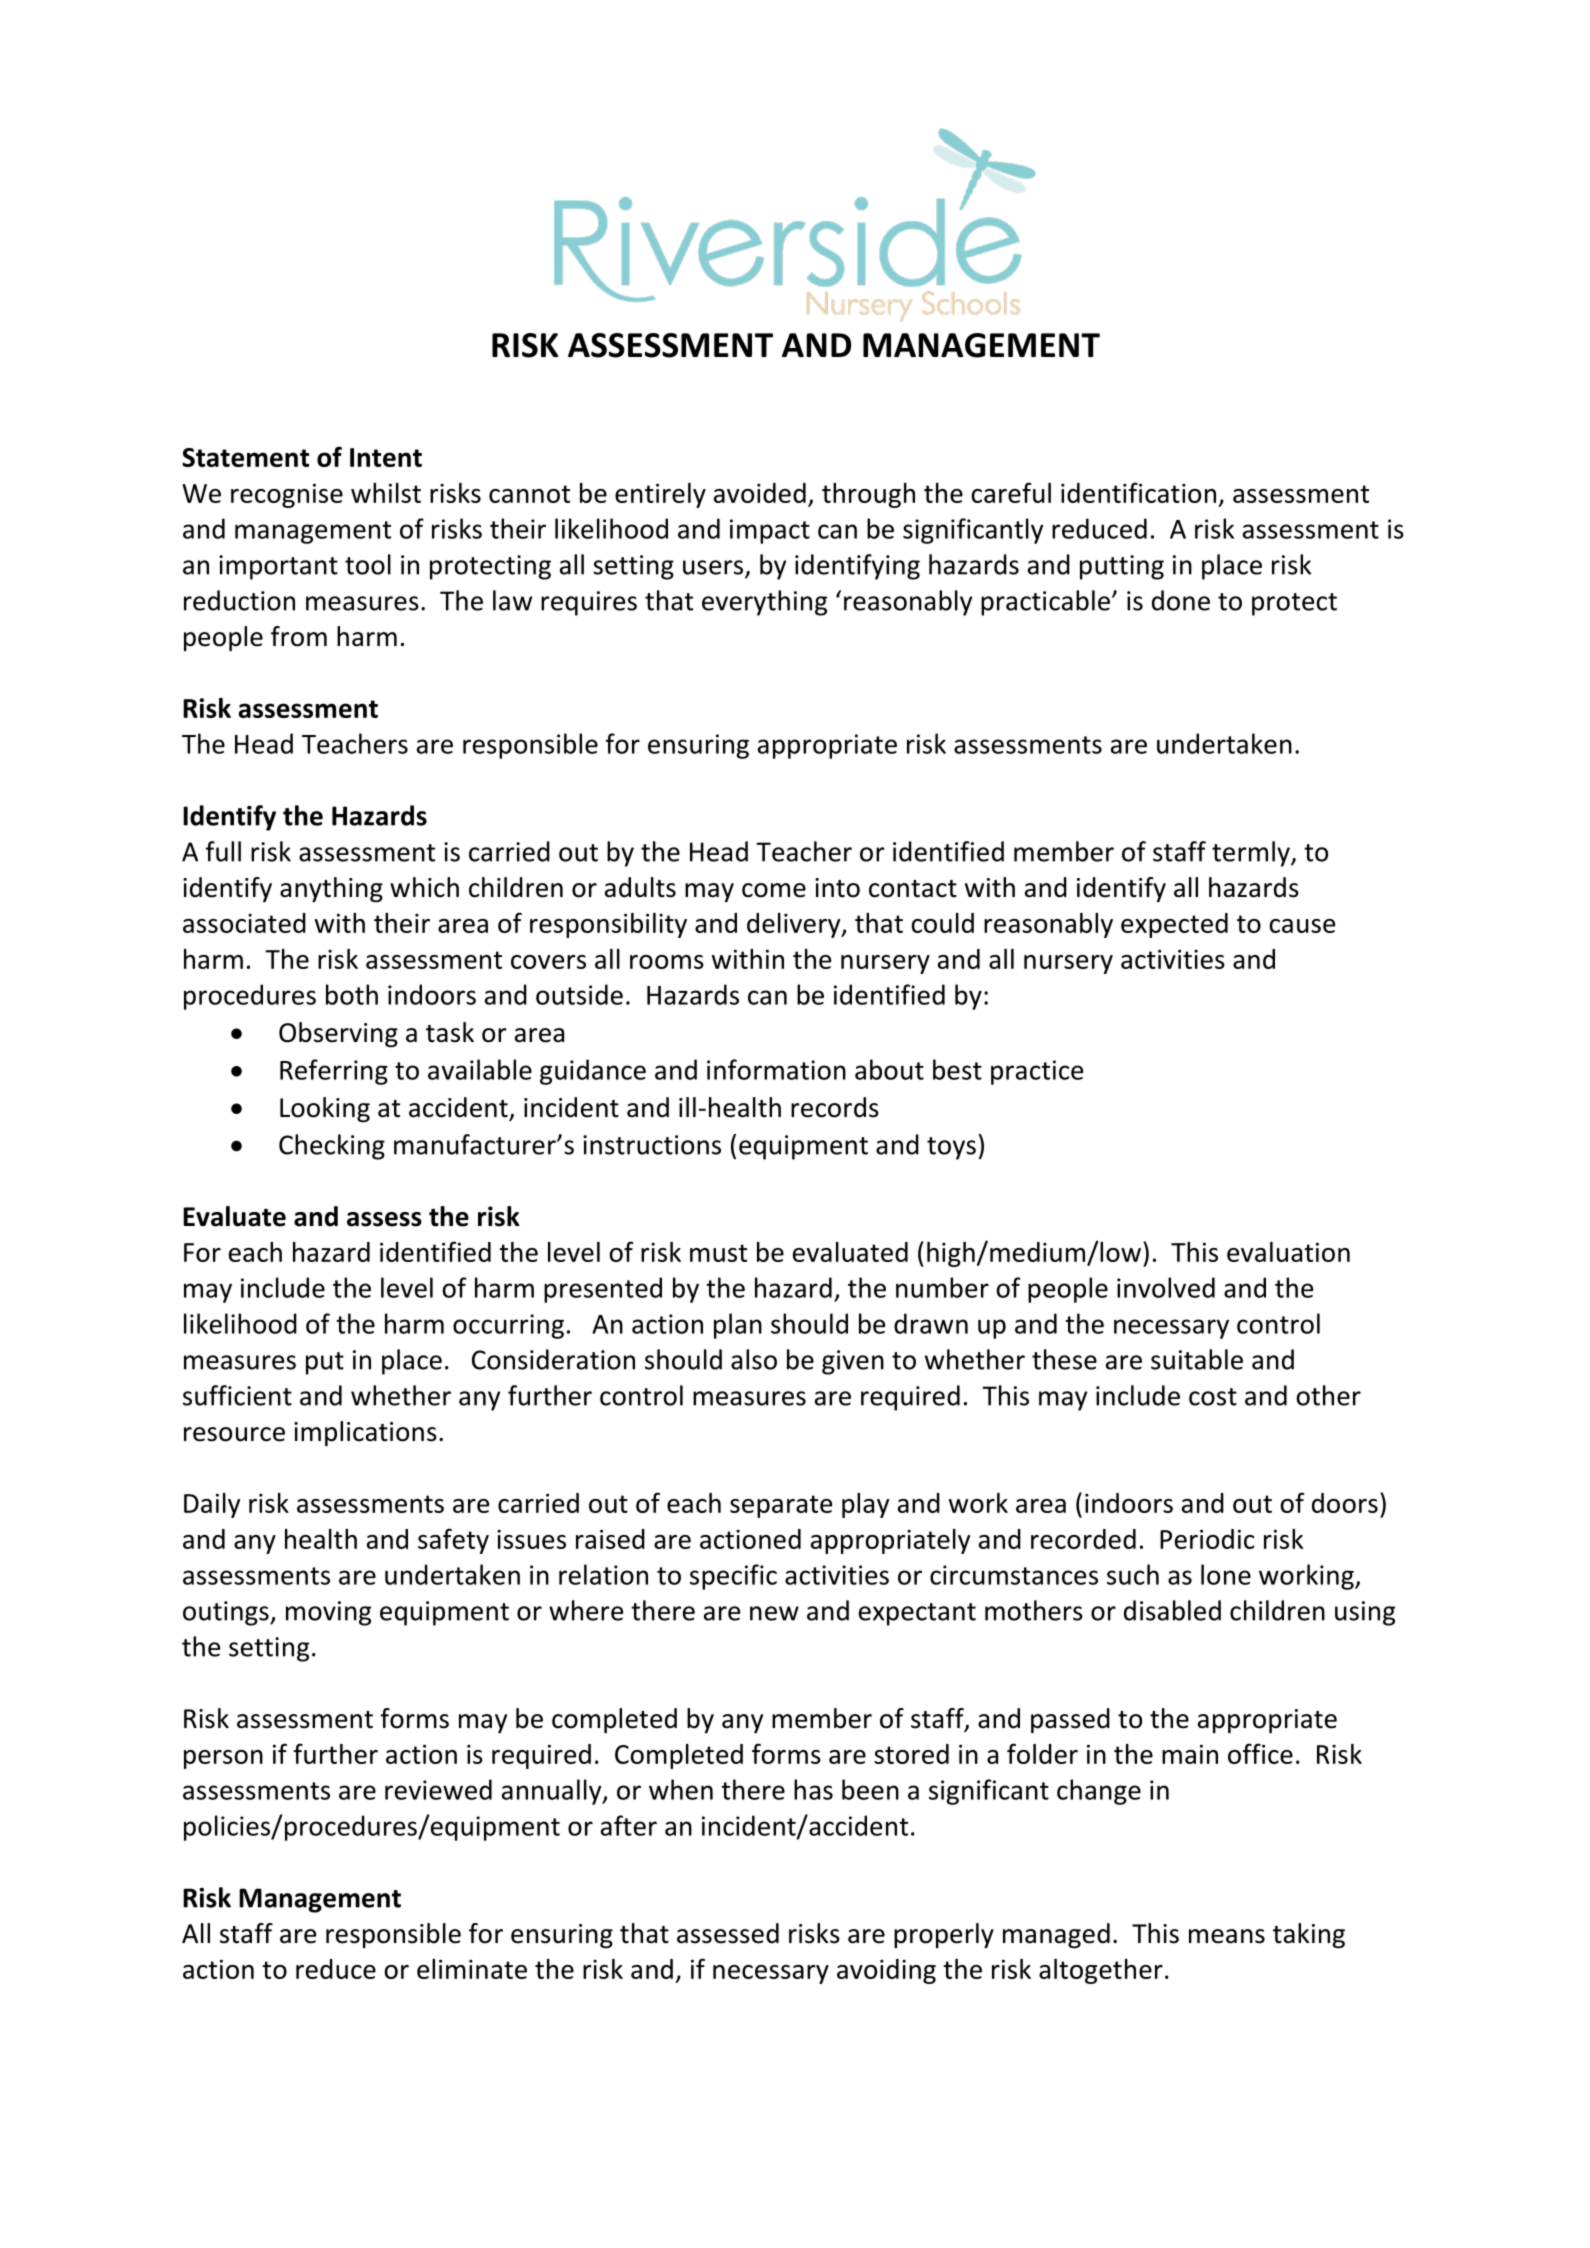 This image has height=2248, width=1590. What do you see at coordinates (795, 925) in the image?
I see `delivery` at bounding box center [795, 925].
